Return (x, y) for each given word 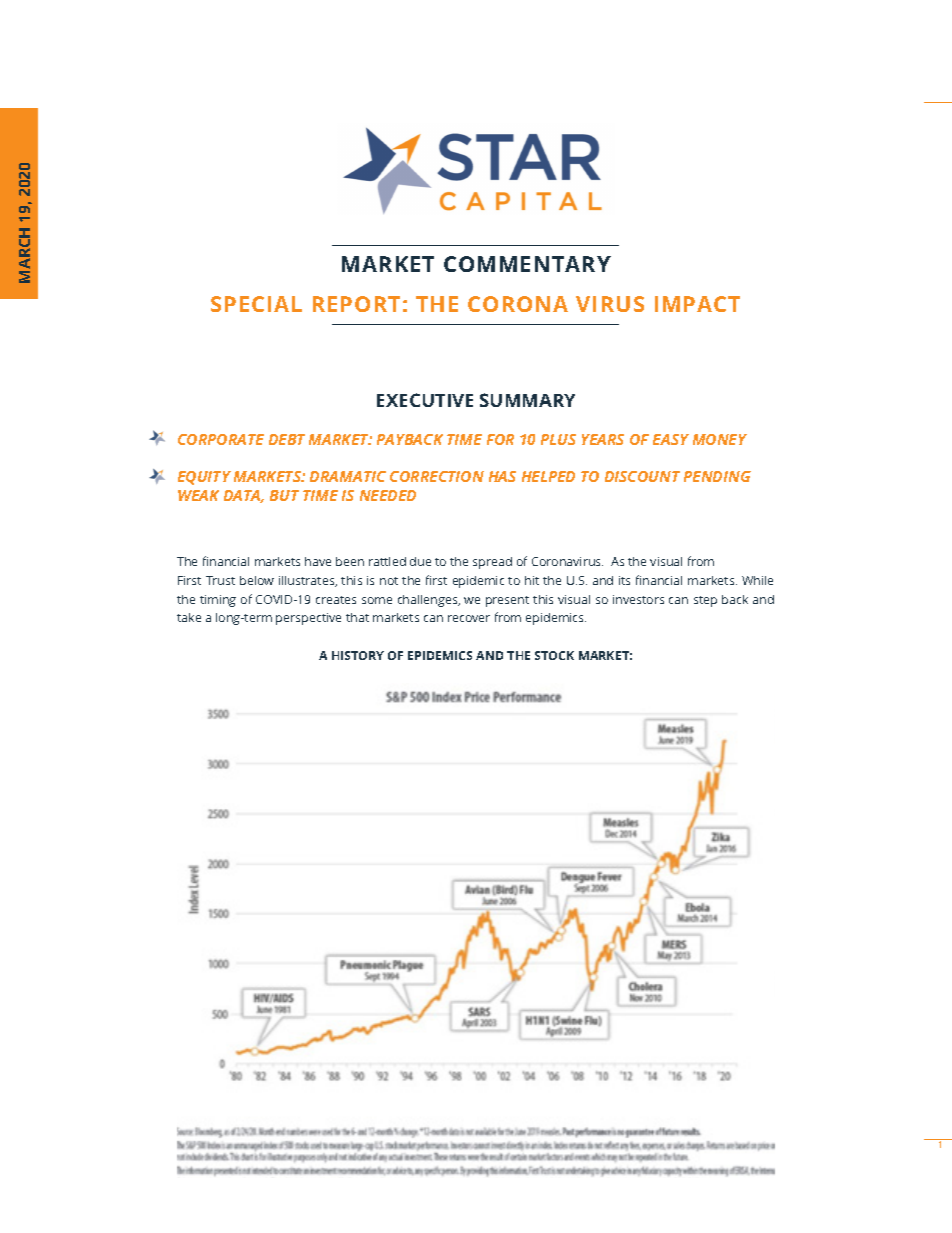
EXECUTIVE (425, 400)
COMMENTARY (527, 264)
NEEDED (388, 495)
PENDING (717, 476)
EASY (671, 439)
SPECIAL (256, 304)
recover (469, 618)
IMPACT (697, 304)
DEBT (287, 439)
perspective (308, 619)
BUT (284, 495)
